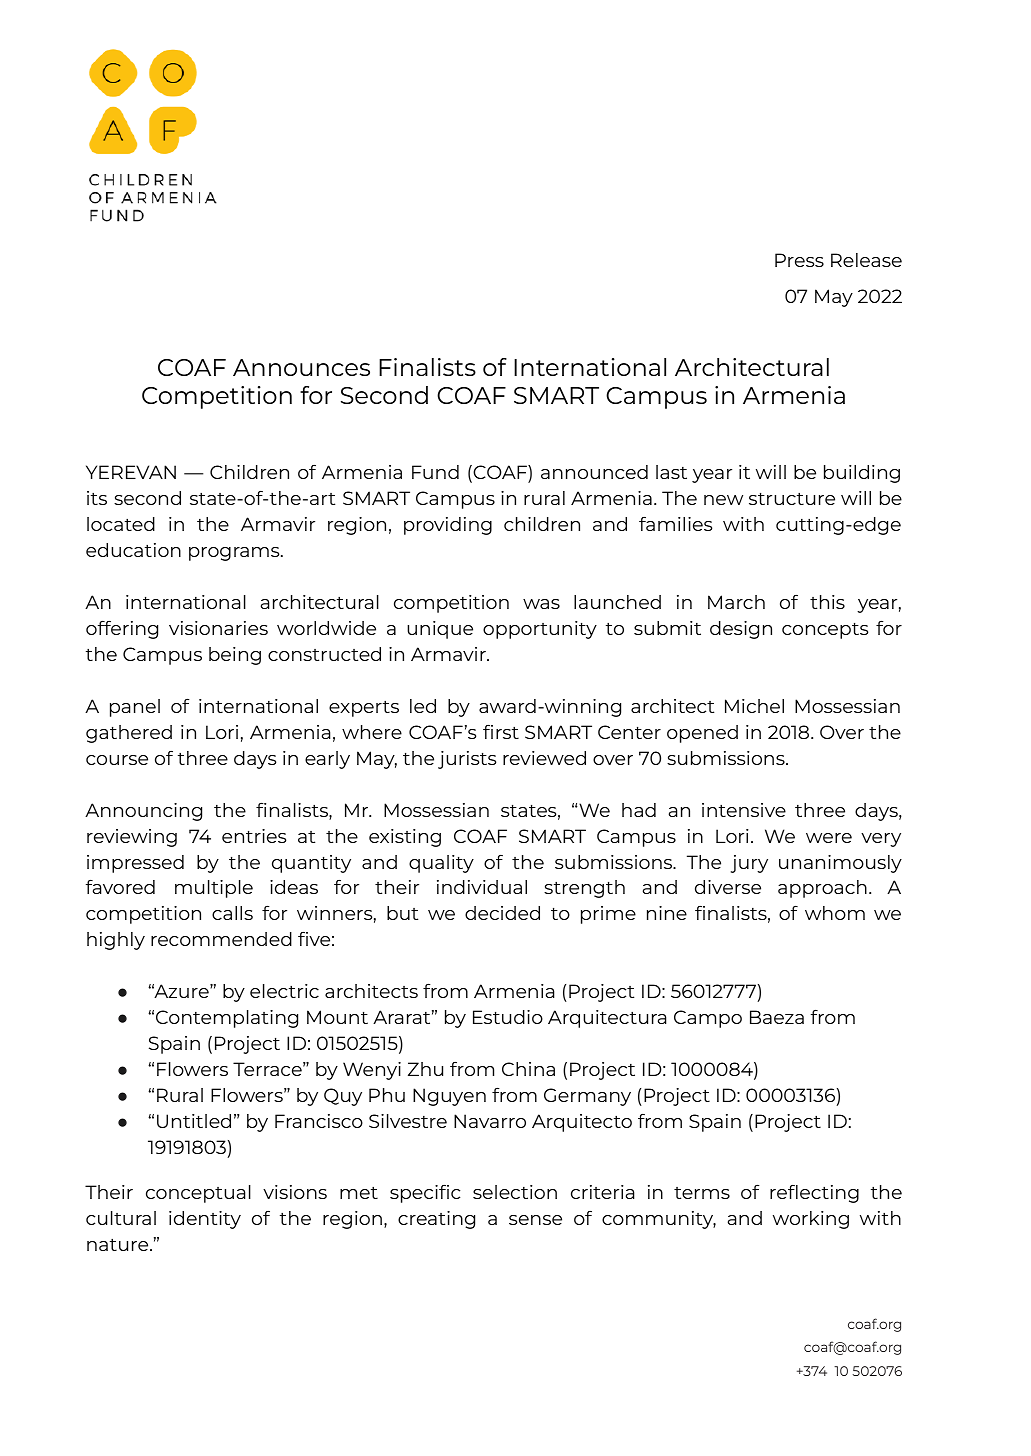  What do you see at coordinates (435, 472) in the screenshot?
I see `Fund` at bounding box center [435, 472].
